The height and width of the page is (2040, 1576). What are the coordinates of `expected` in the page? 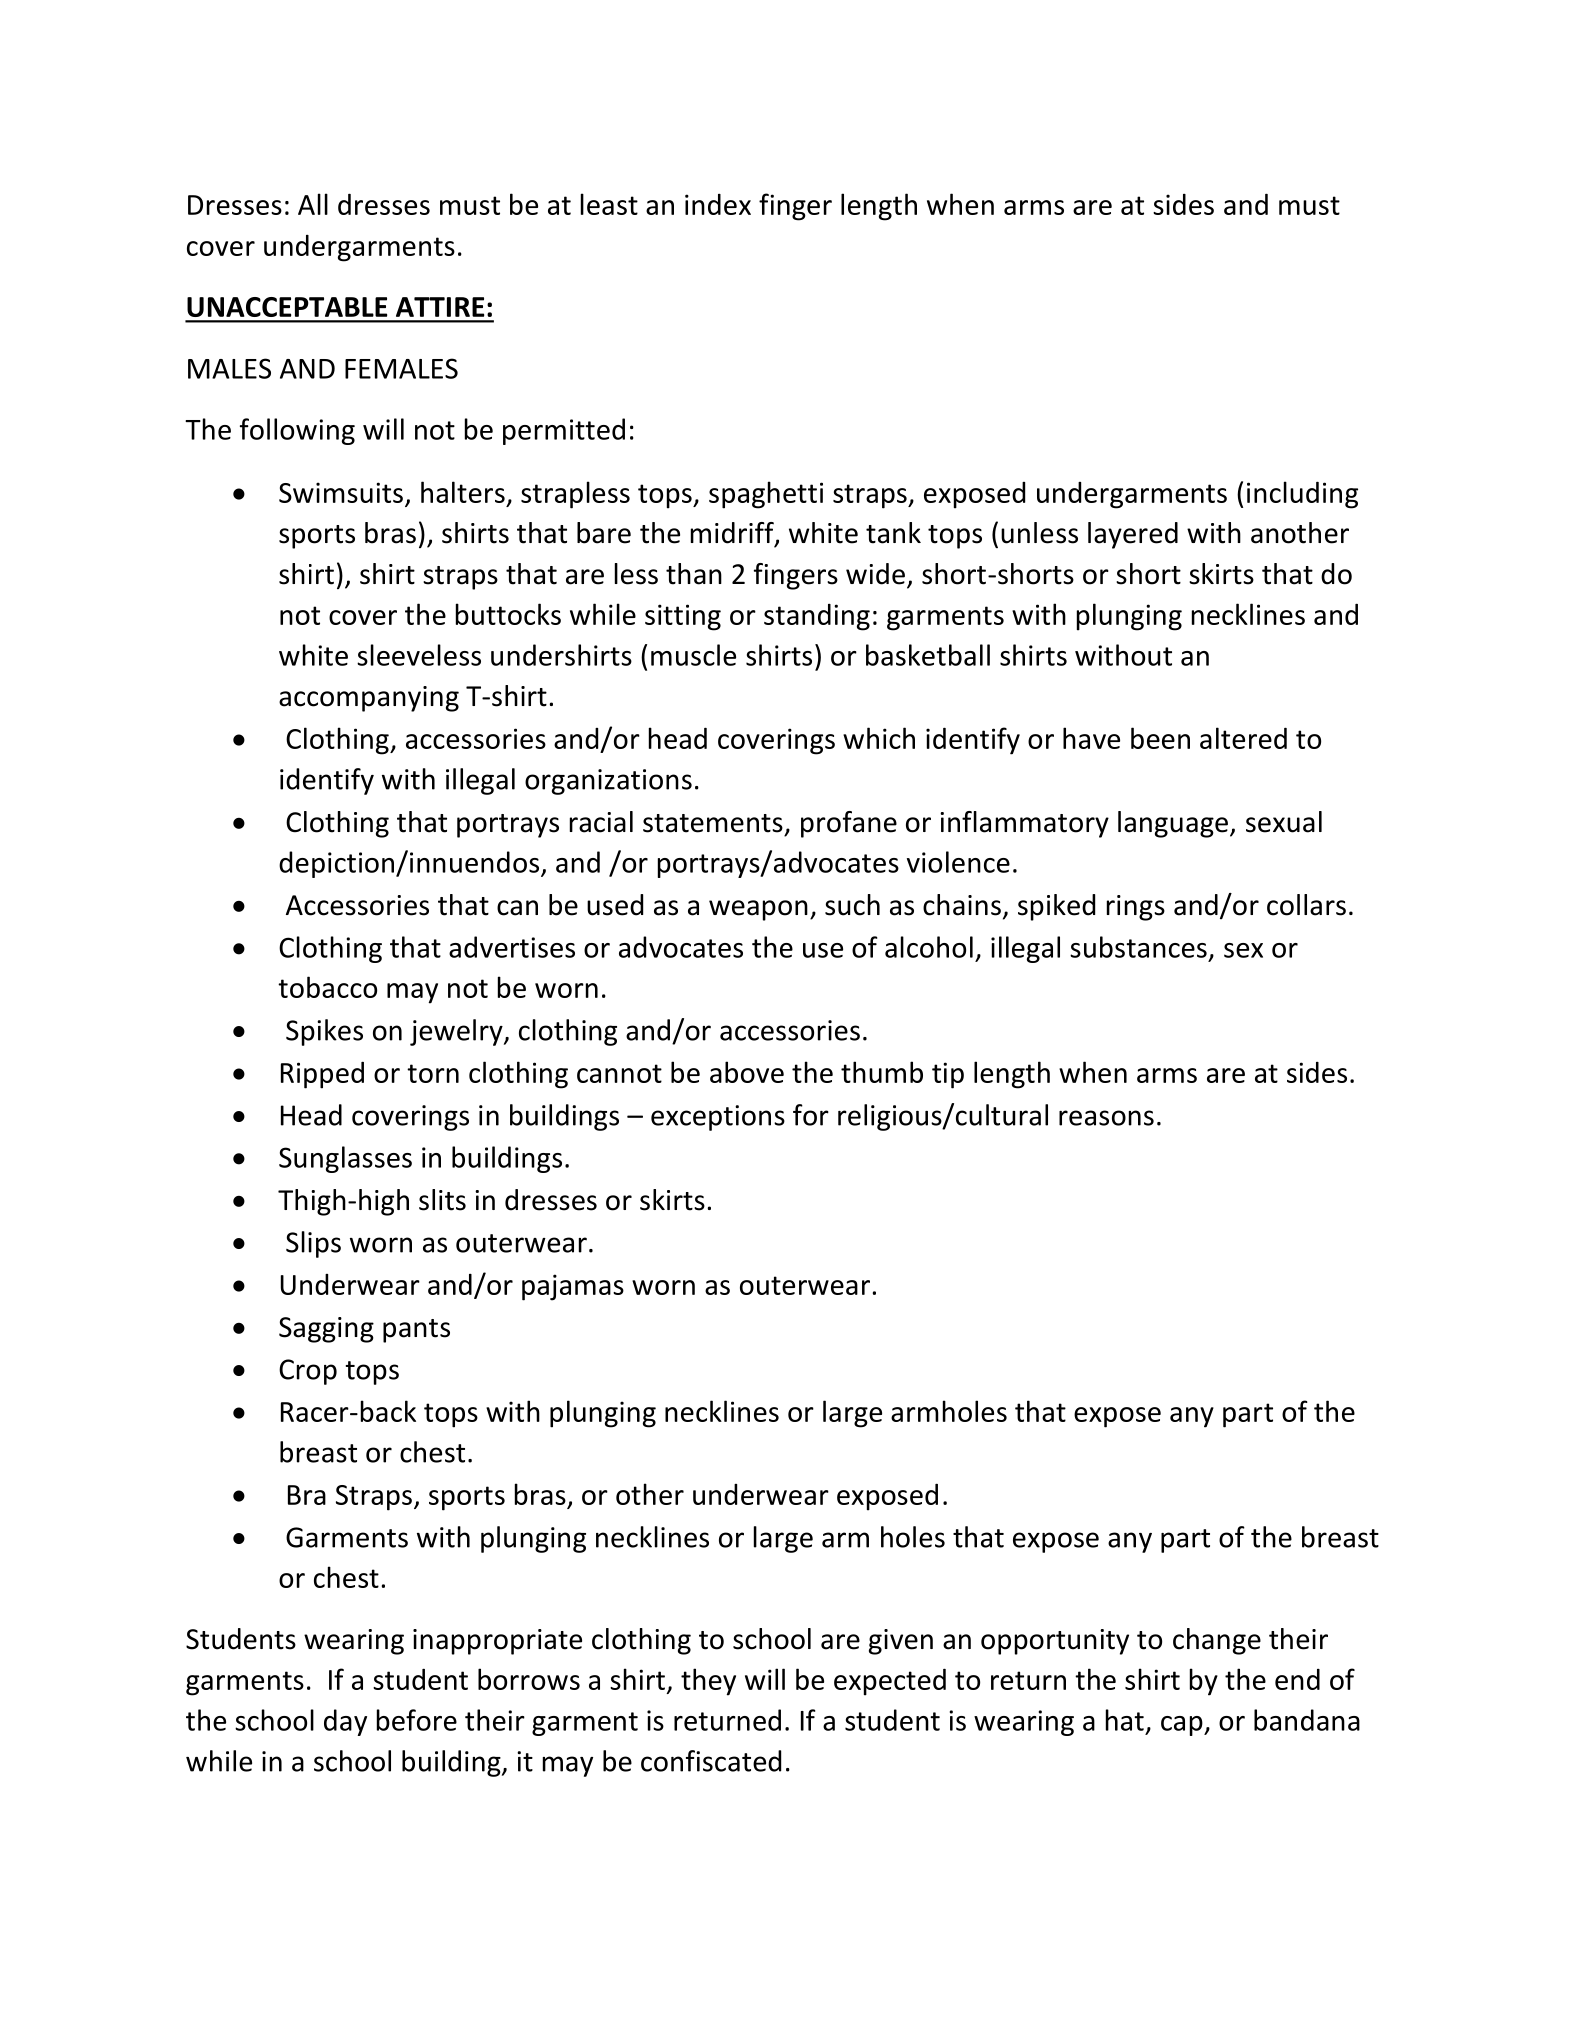 It's located at (890, 1682).
